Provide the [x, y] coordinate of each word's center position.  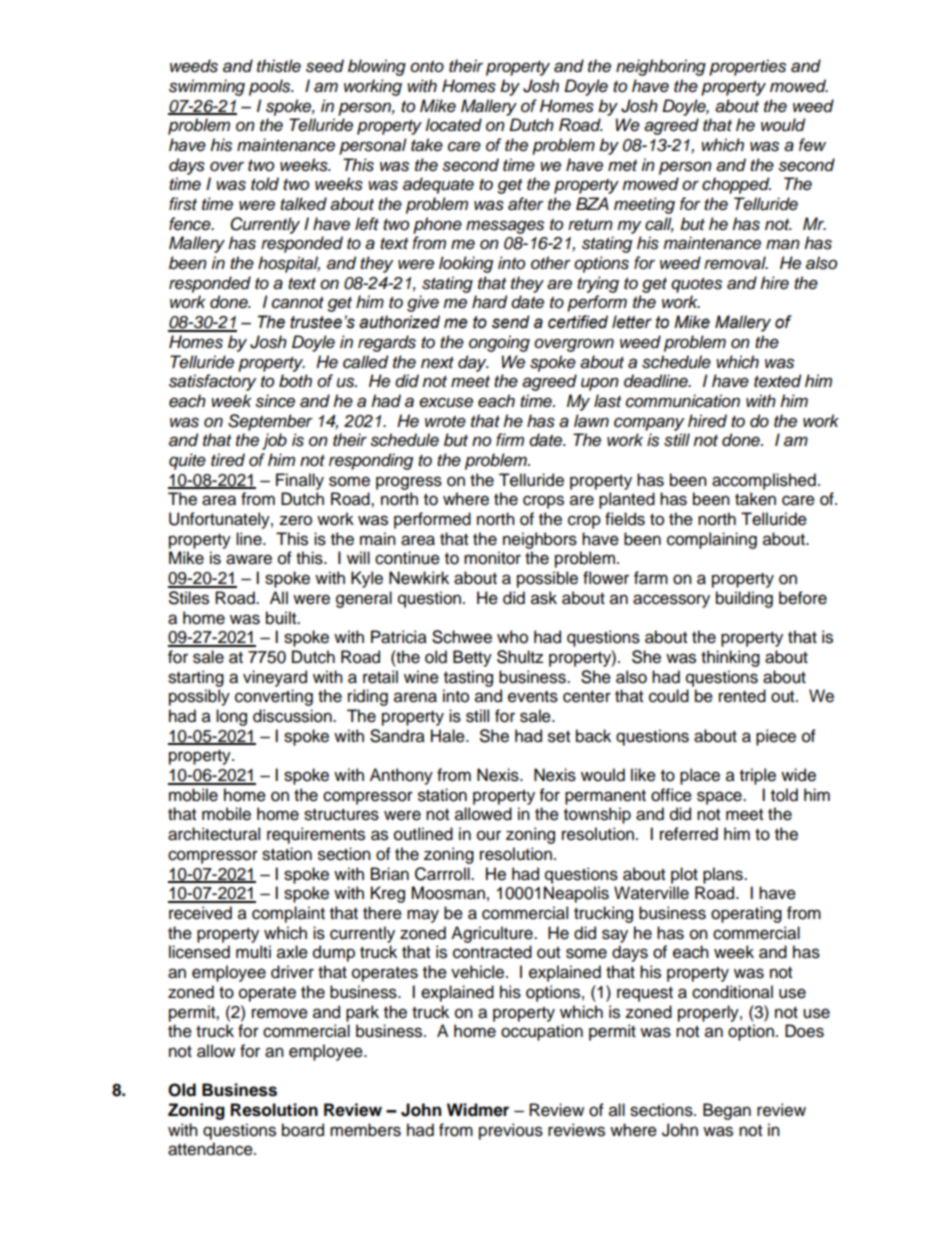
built [282, 618]
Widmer [478, 1110]
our [489, 835]
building [744, 599]
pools [271, 87]
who [512, 637]
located [454, 125]
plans [724, 875]
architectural [214, 834]
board [303, 1130]
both [295, 381]
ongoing [499, 343]
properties [747, 67]
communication [683, 401]
